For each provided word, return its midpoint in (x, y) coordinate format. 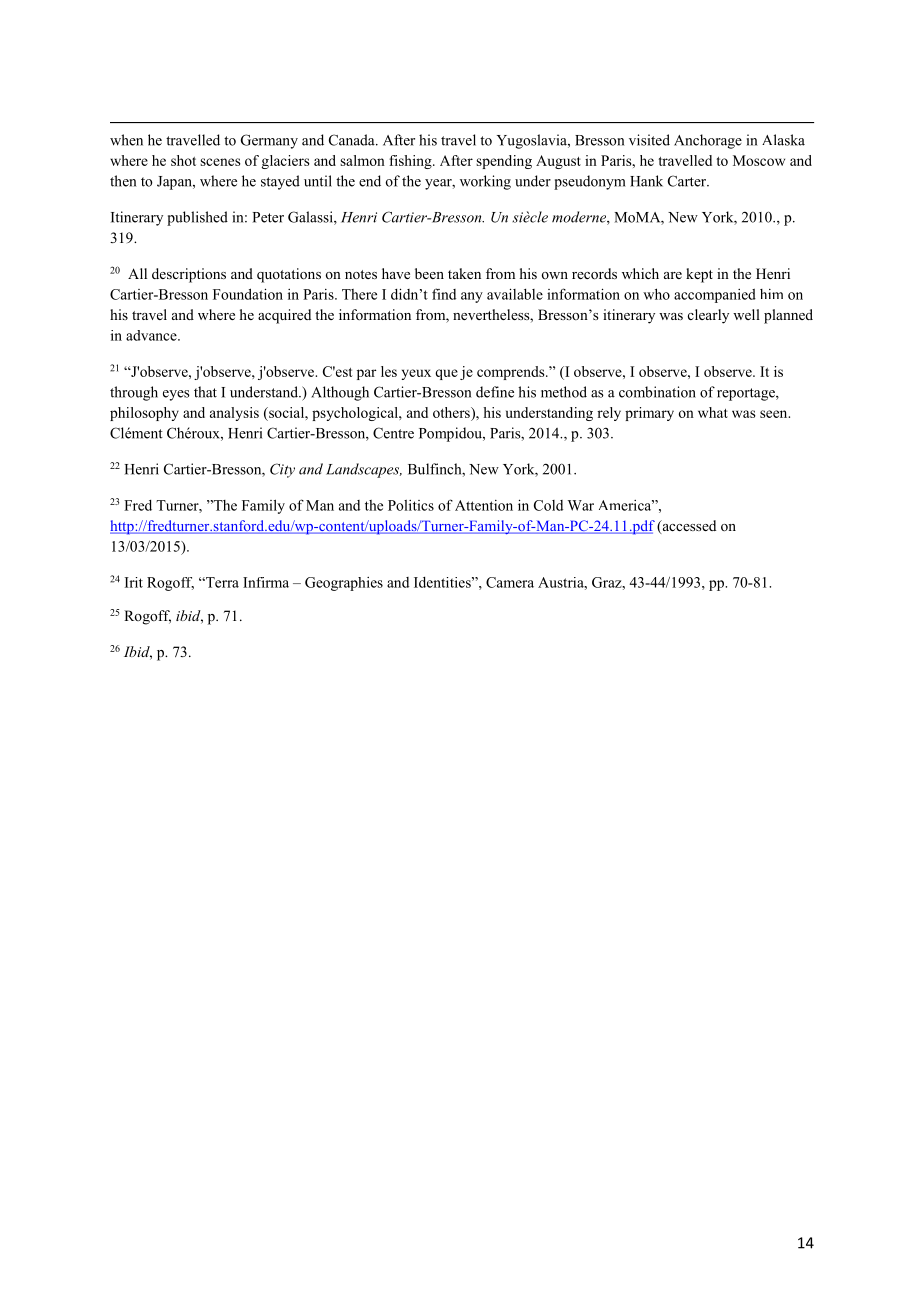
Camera (510, 582)
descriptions (189, 275)
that (205, 392)
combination (657, 392)
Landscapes (364, 470)
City (282, 470)
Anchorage (708, 141)
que (446, 374)
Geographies (344, 584)
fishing (411, 162)
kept (699, 275)
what (713, 412)
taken (464, 273)
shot (183, 160)
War (581, 505)
